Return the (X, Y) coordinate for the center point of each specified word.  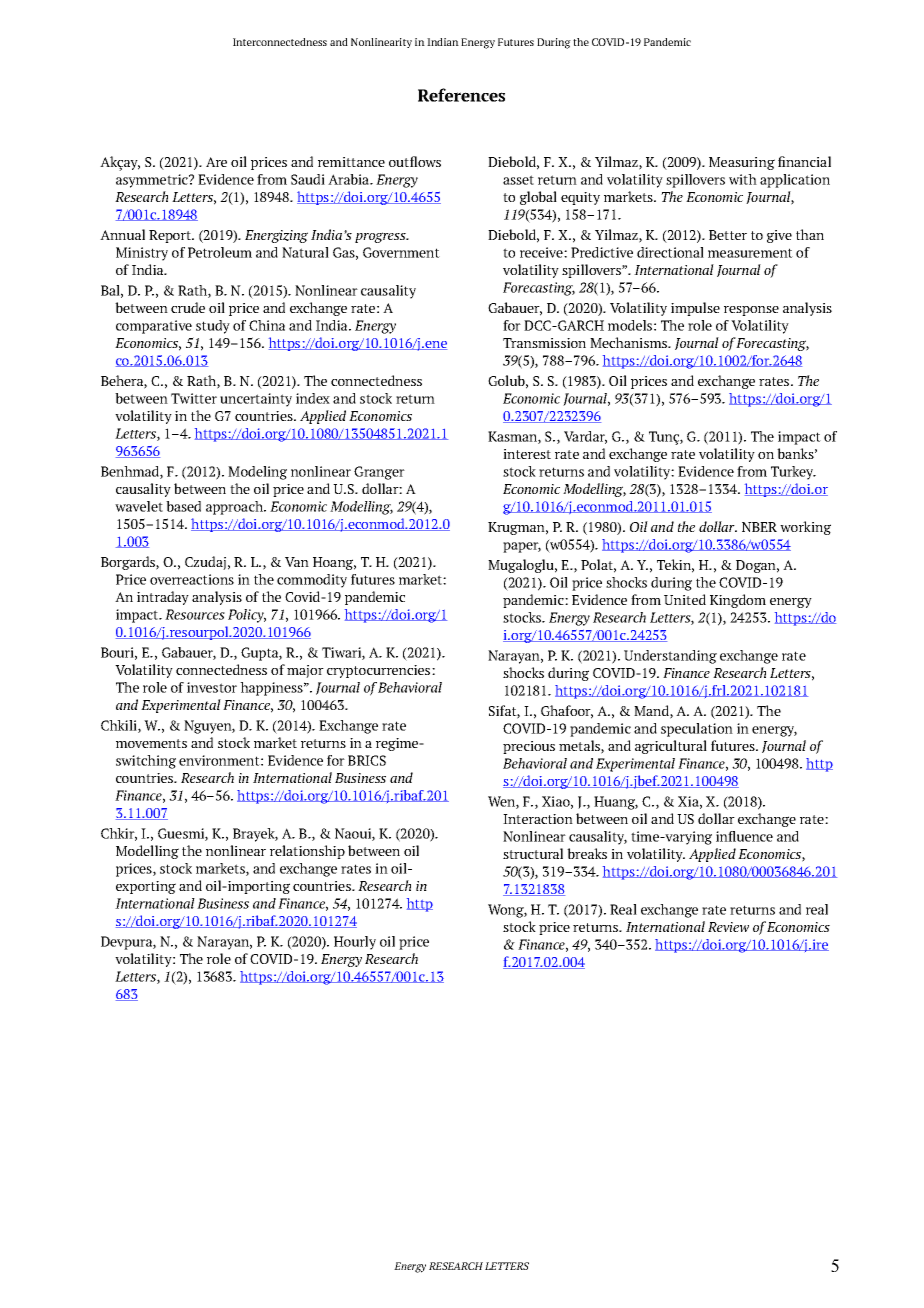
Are (216, 162)
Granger (379, 473)
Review (728, 927)
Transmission (544, 343)
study (213, 327)
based (183, 506)
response (751, 311)
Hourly (355, 943)
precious (529, 747)
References (461, 95)
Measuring (742, 163)
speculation (697, 730)
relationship (307, 852)
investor (212, 687)
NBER (759, 527)
